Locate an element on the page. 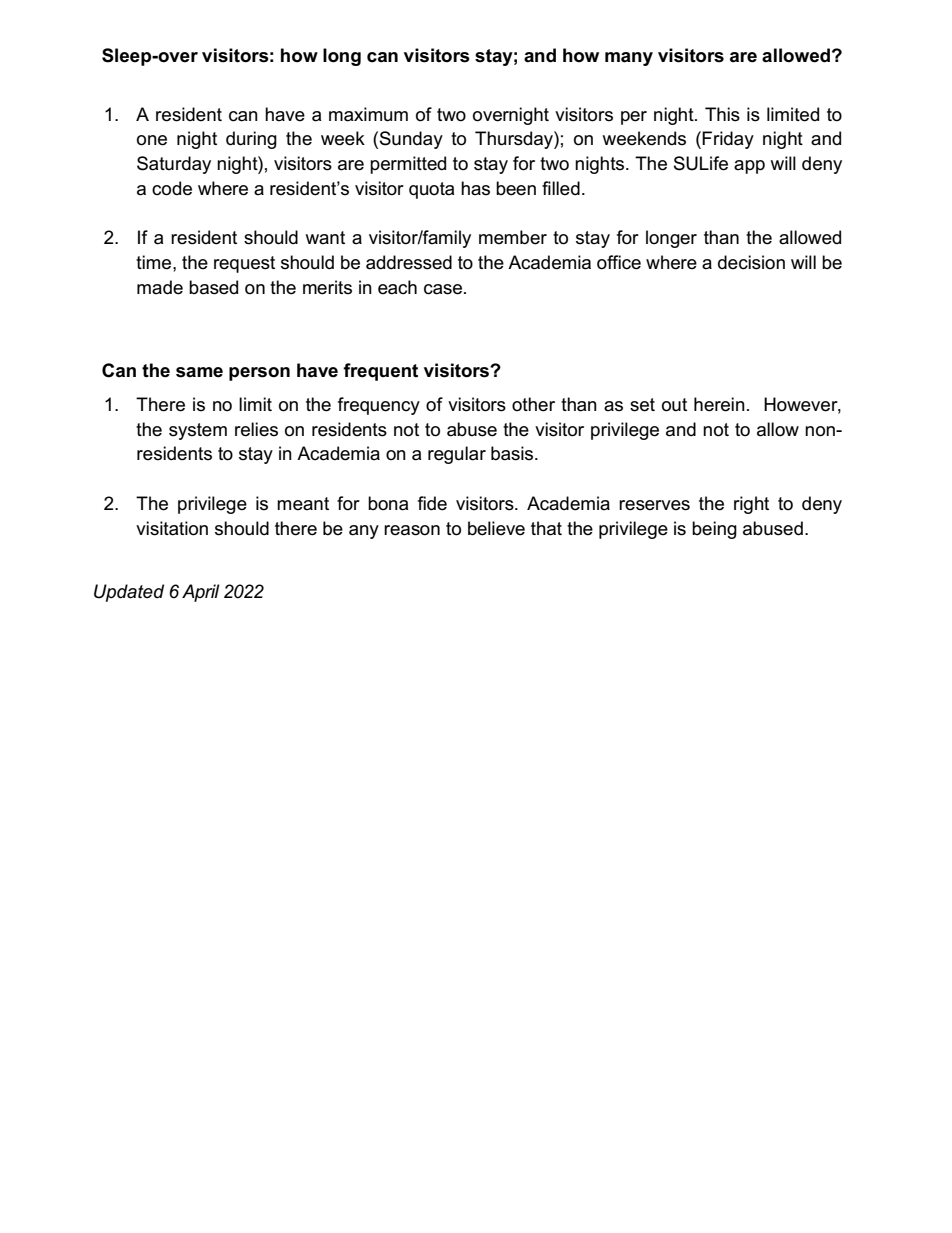 The height and width of the document is (1233, 952). April is located at coordinates (201, 593).
